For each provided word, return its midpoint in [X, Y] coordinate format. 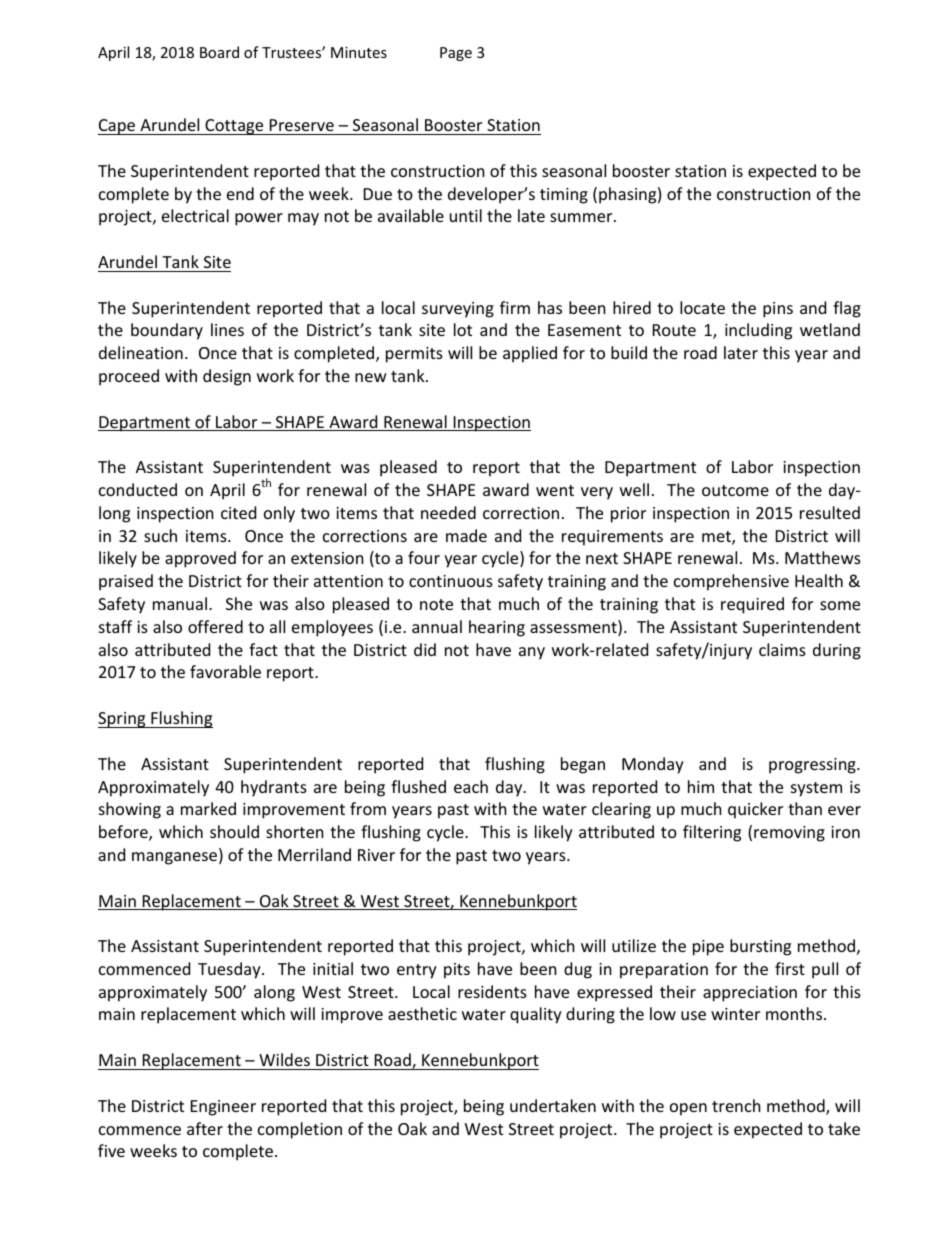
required [752, 605]
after [205, 1128]
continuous [451, 581]
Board [219, 52]
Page [456, 54]
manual [180, 603]
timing [564, 196]
